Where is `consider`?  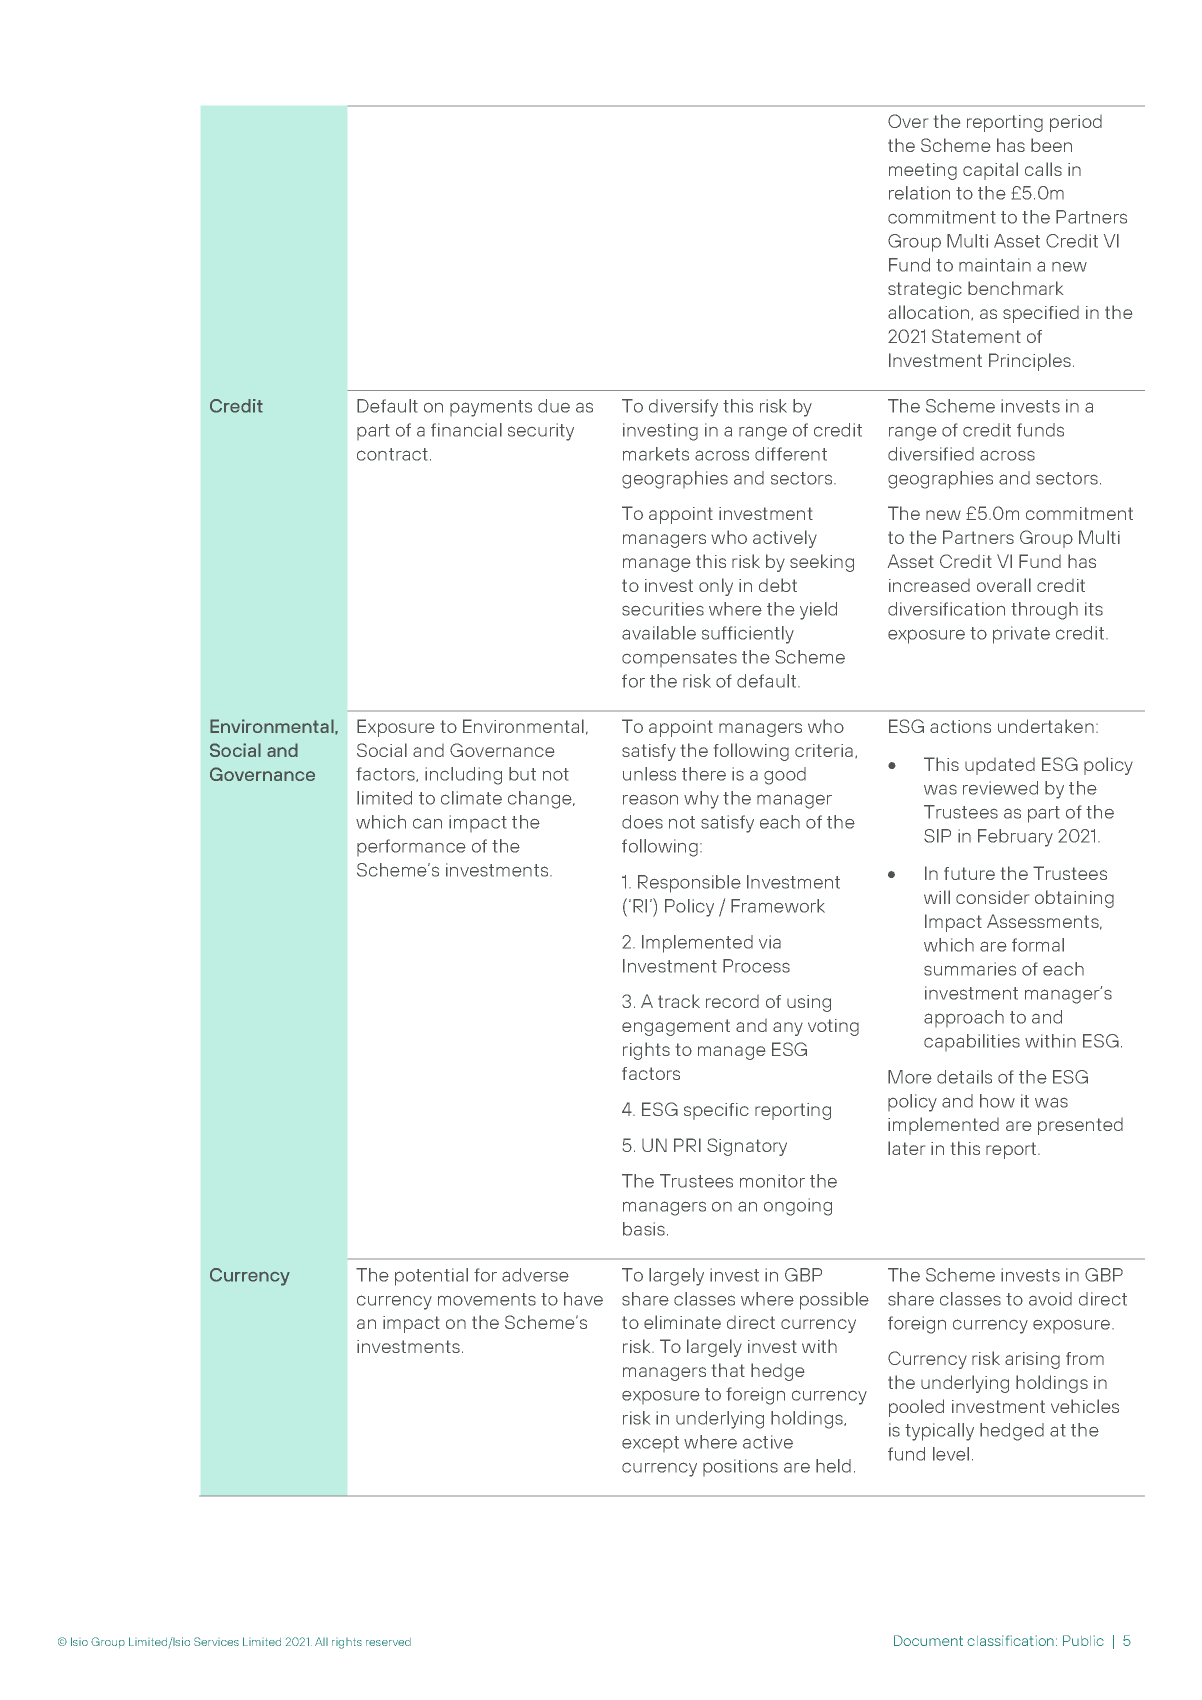 consider is located at coordinates (992, 897).
